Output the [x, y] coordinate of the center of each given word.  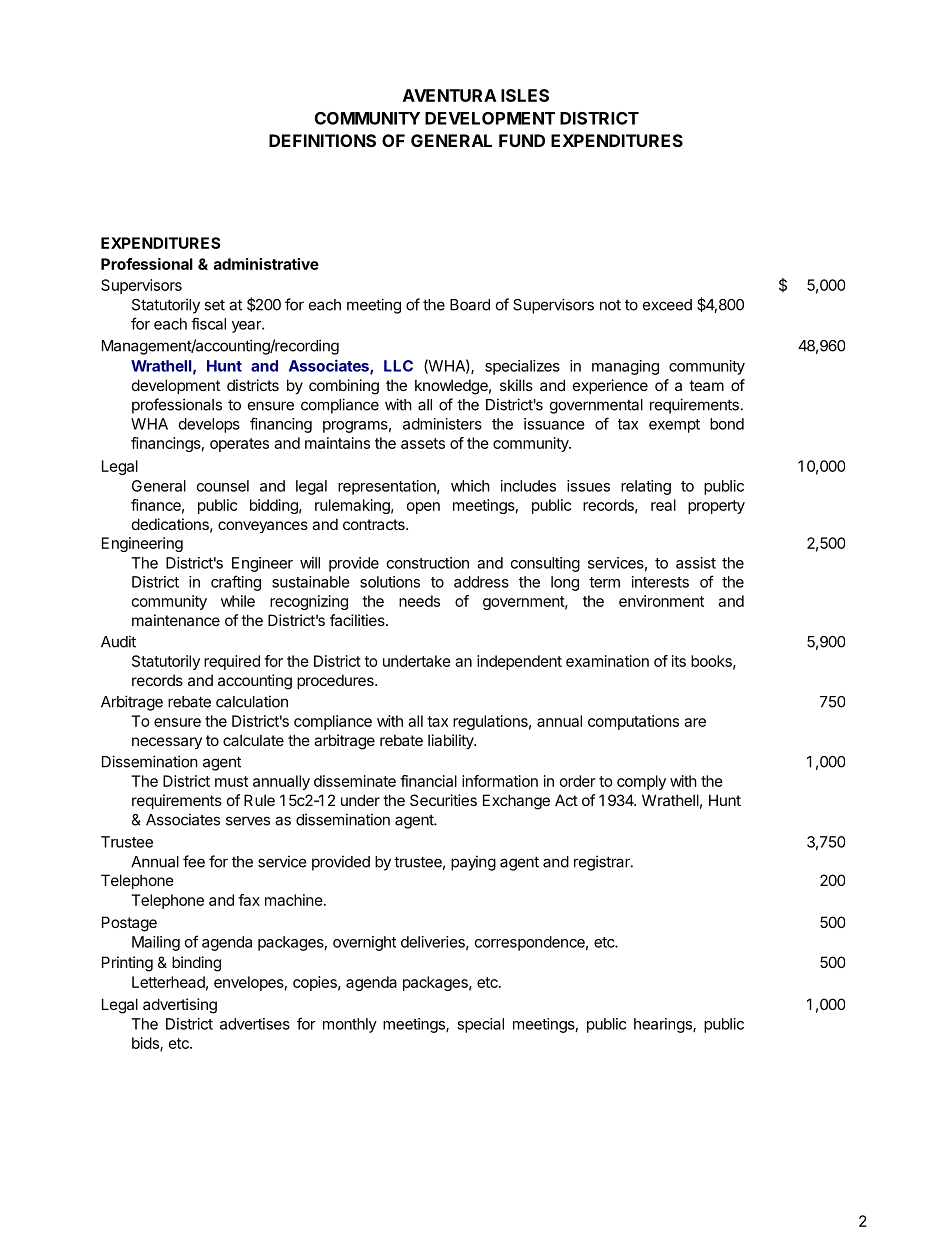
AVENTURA [450, 95]
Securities [443, 800]
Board [470, 305]
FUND [522, 140]
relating [646, 487]
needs [419, 601]
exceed [667, 305]
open [423, 508]
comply [641, 782]
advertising [180, 1006]
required [232, 662]
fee [194, 861]
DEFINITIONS [322, 140]
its [679, 661]
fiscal [208, 323]
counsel [223, 486]
